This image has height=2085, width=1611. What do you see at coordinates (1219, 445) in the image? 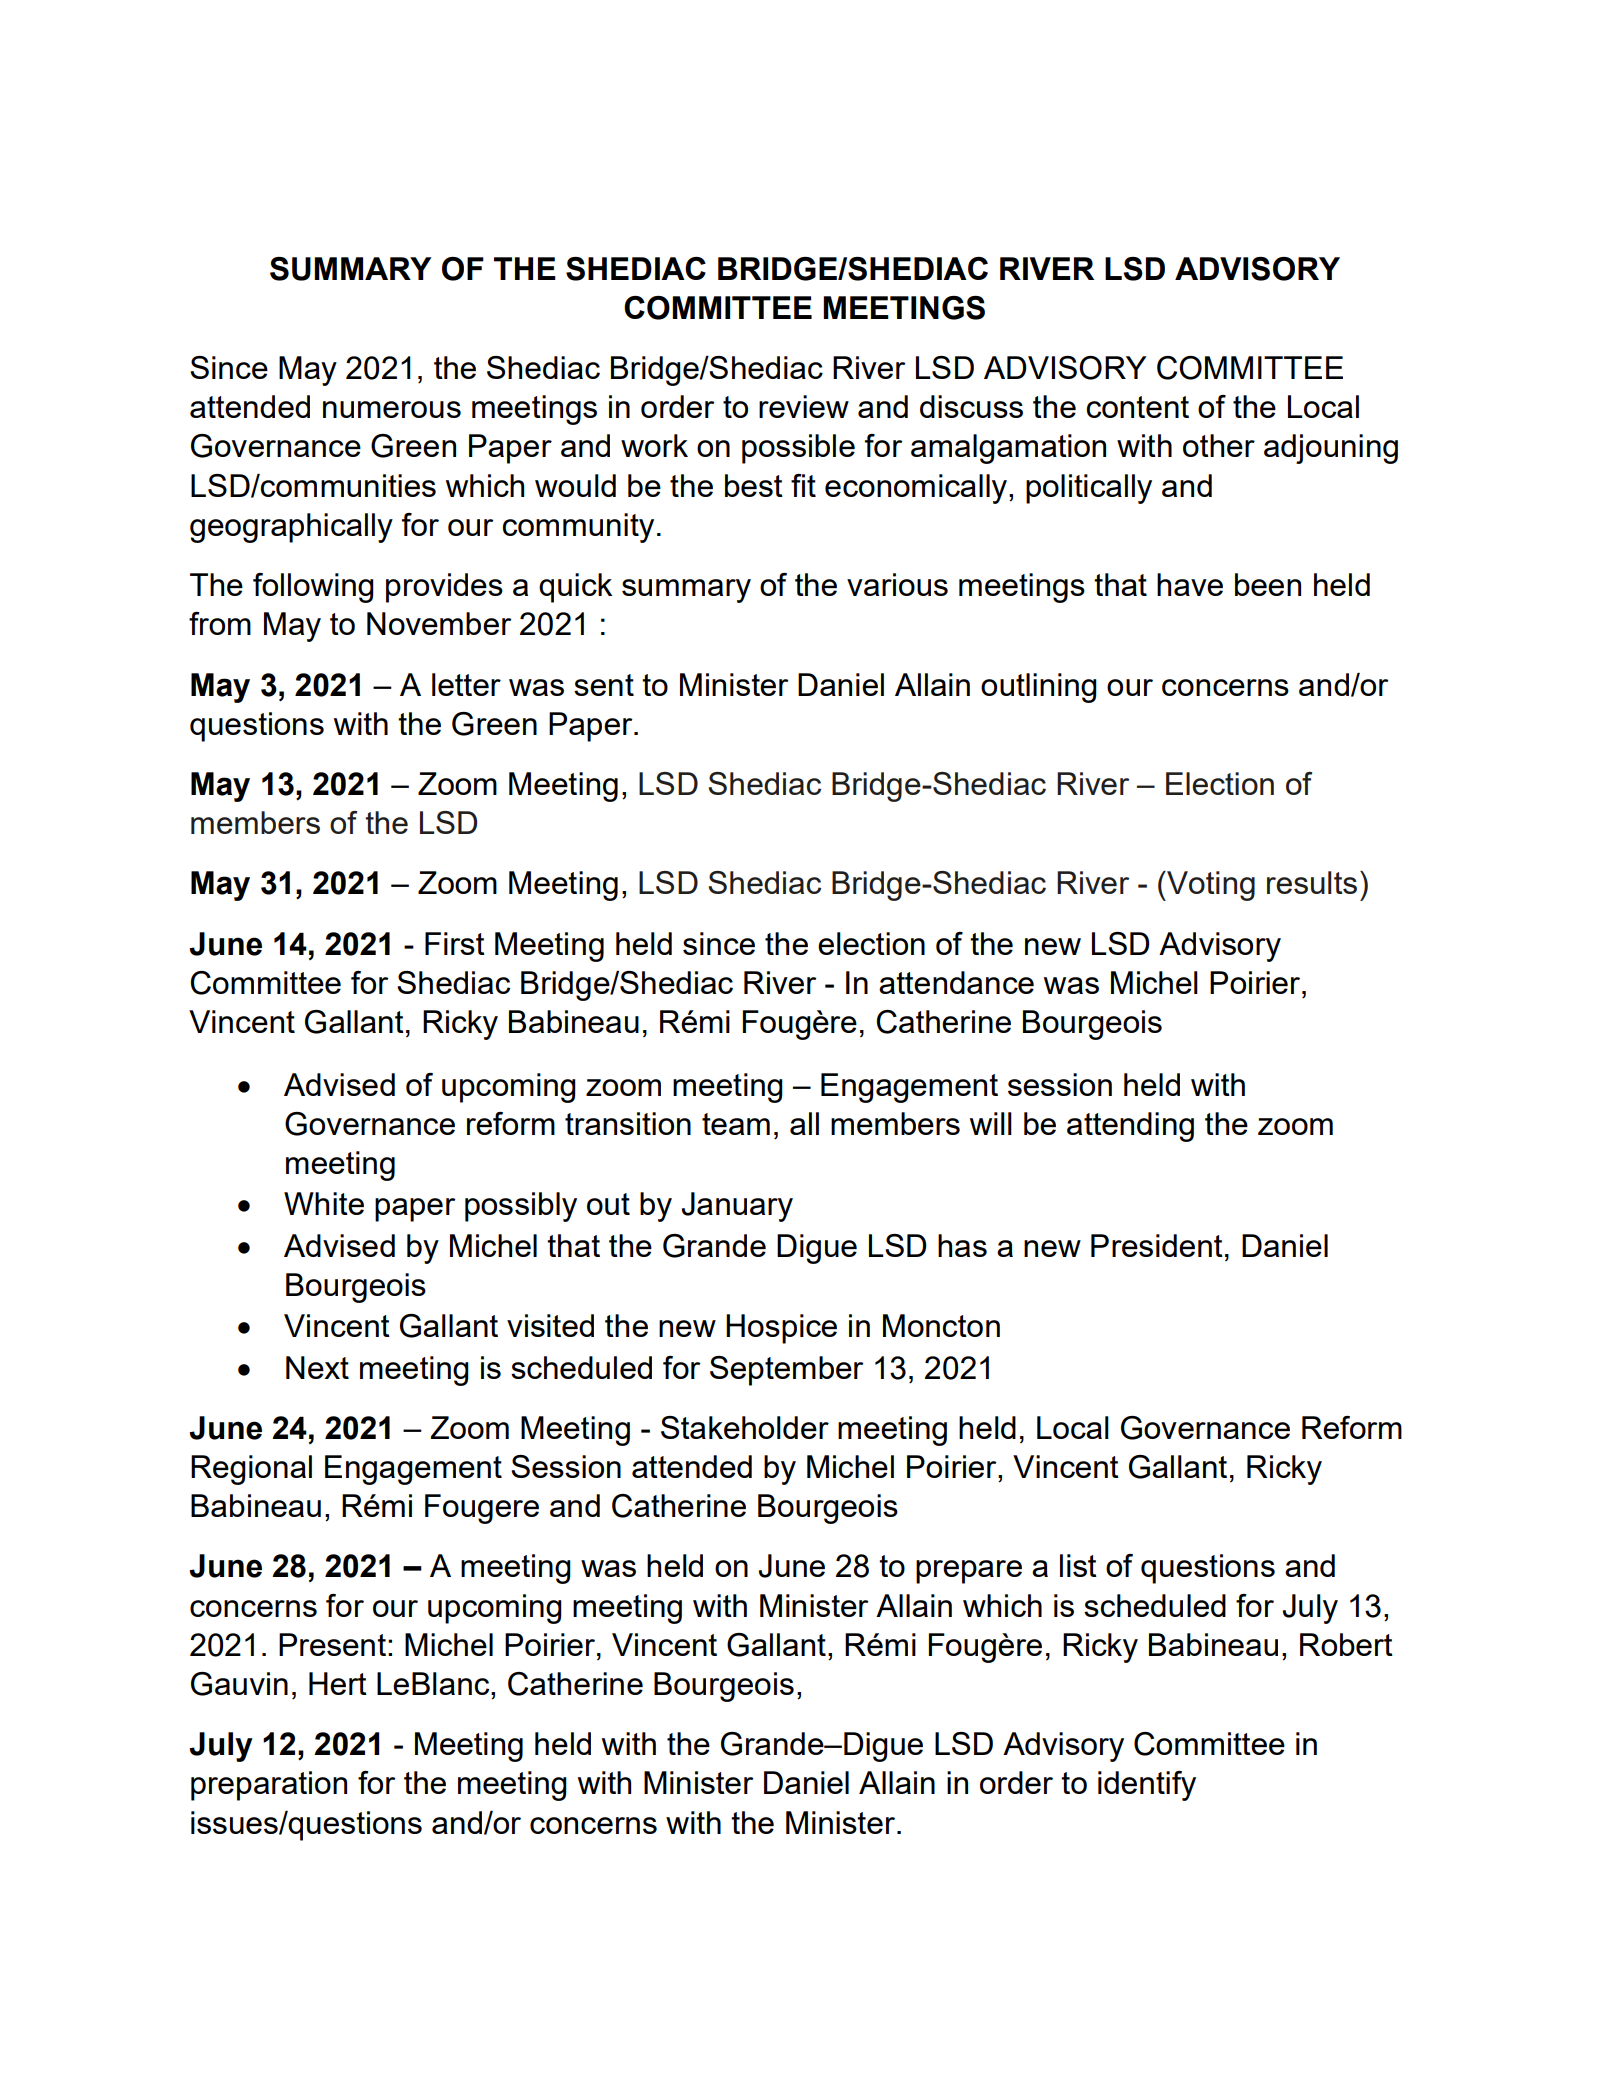
I see `other` at bounding box center [1219, 445].
